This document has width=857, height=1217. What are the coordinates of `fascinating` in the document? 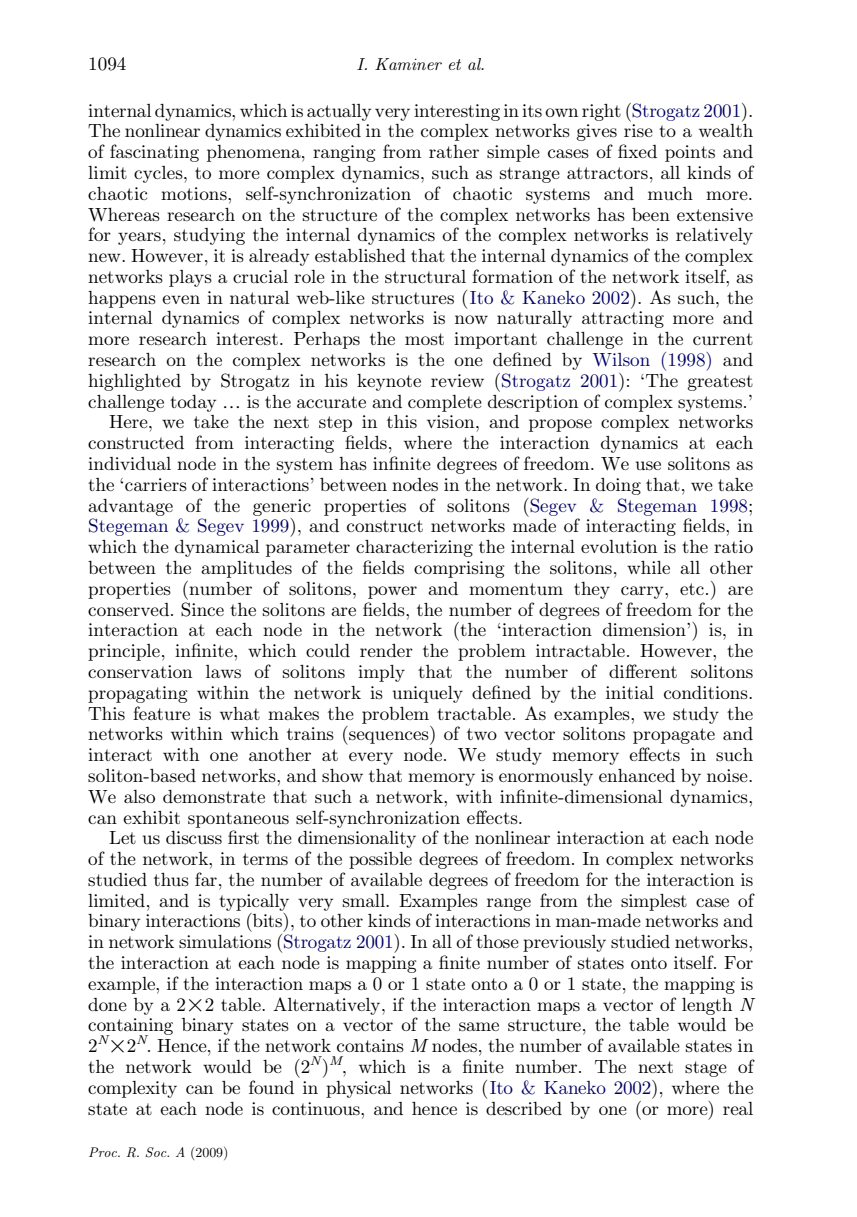 It's located at (154, 153).
